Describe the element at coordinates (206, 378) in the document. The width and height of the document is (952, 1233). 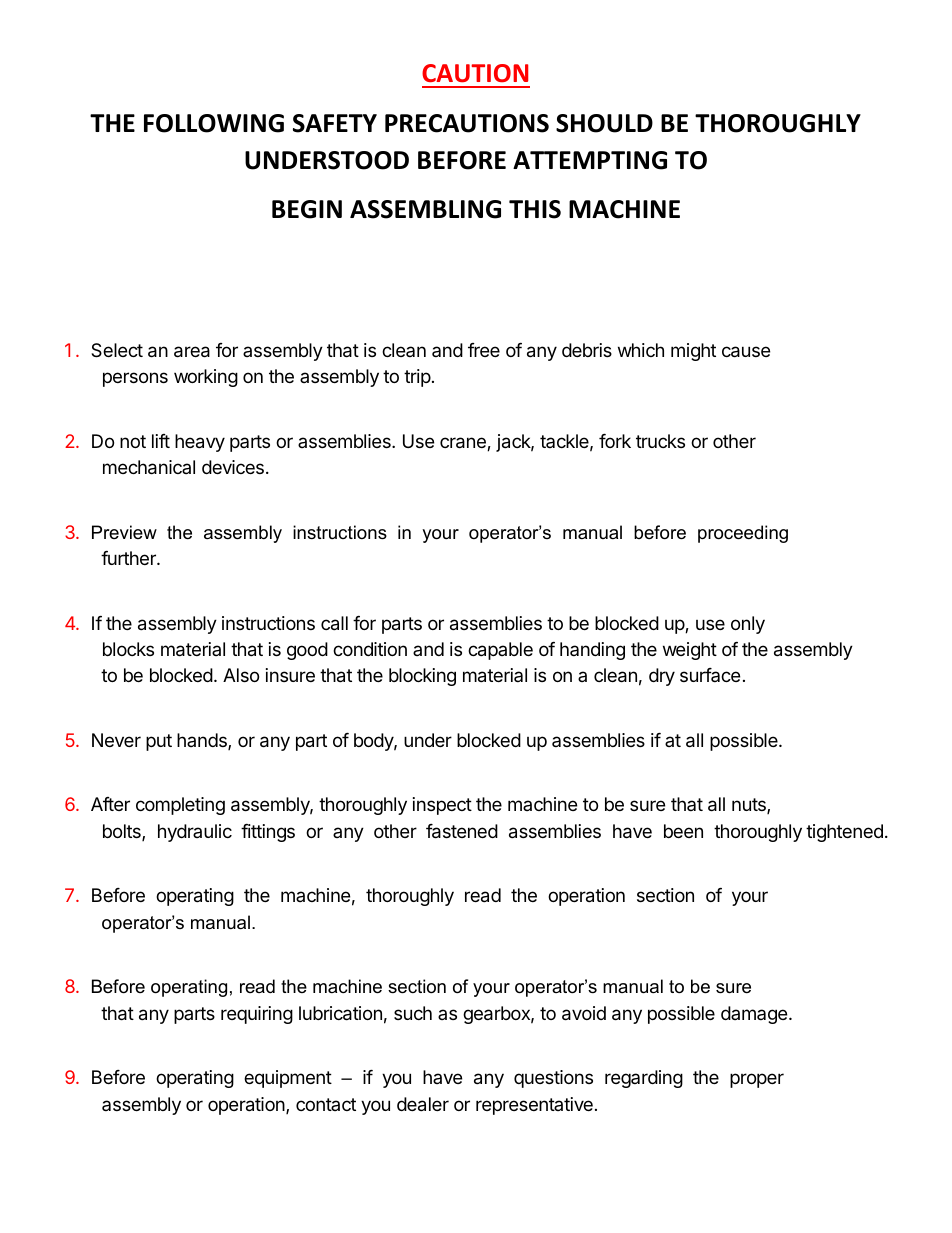
I see `working` at that location.
